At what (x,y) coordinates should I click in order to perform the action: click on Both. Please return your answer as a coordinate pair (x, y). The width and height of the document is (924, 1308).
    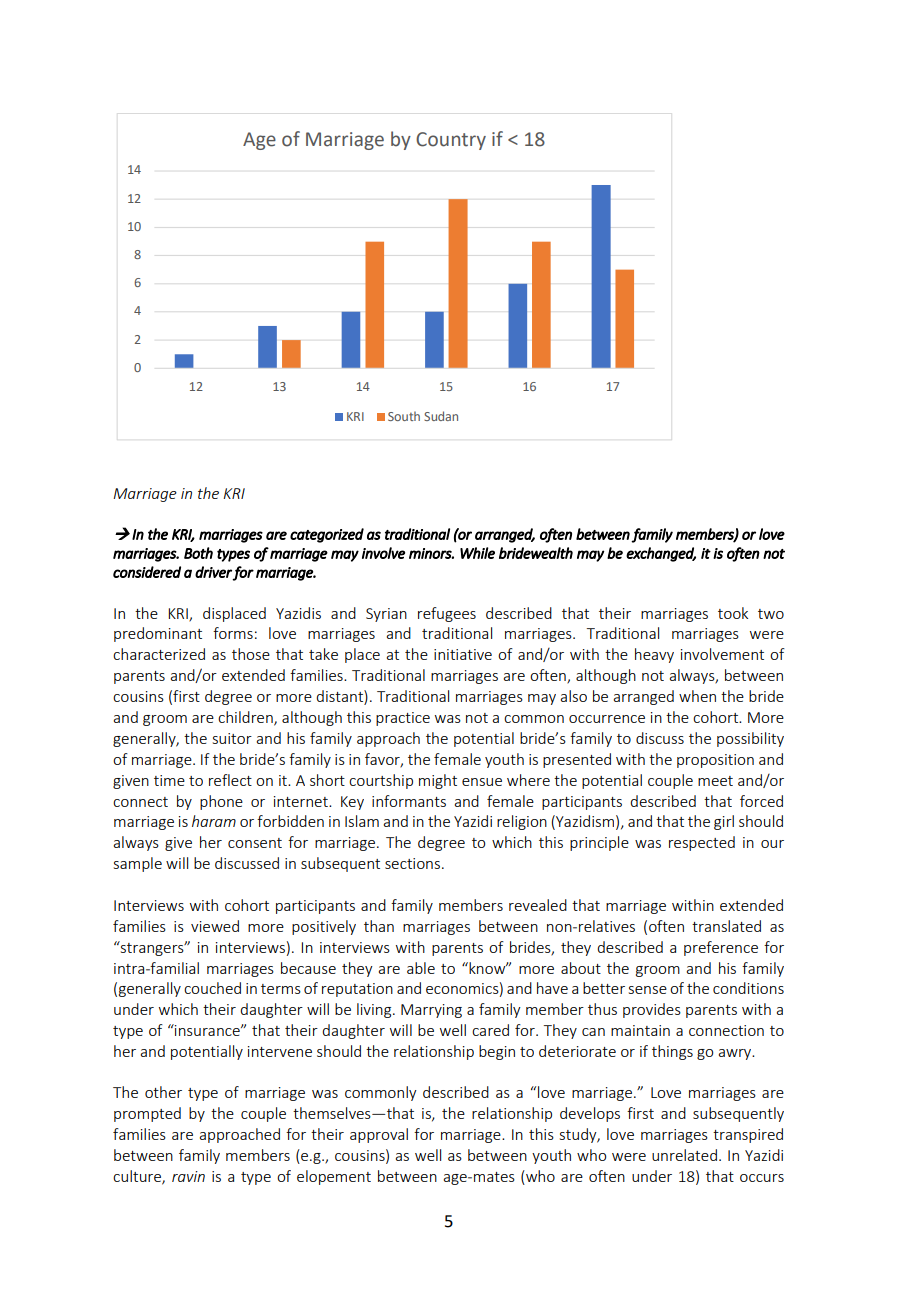
    Looking at the image, I should click on (198, 553).
